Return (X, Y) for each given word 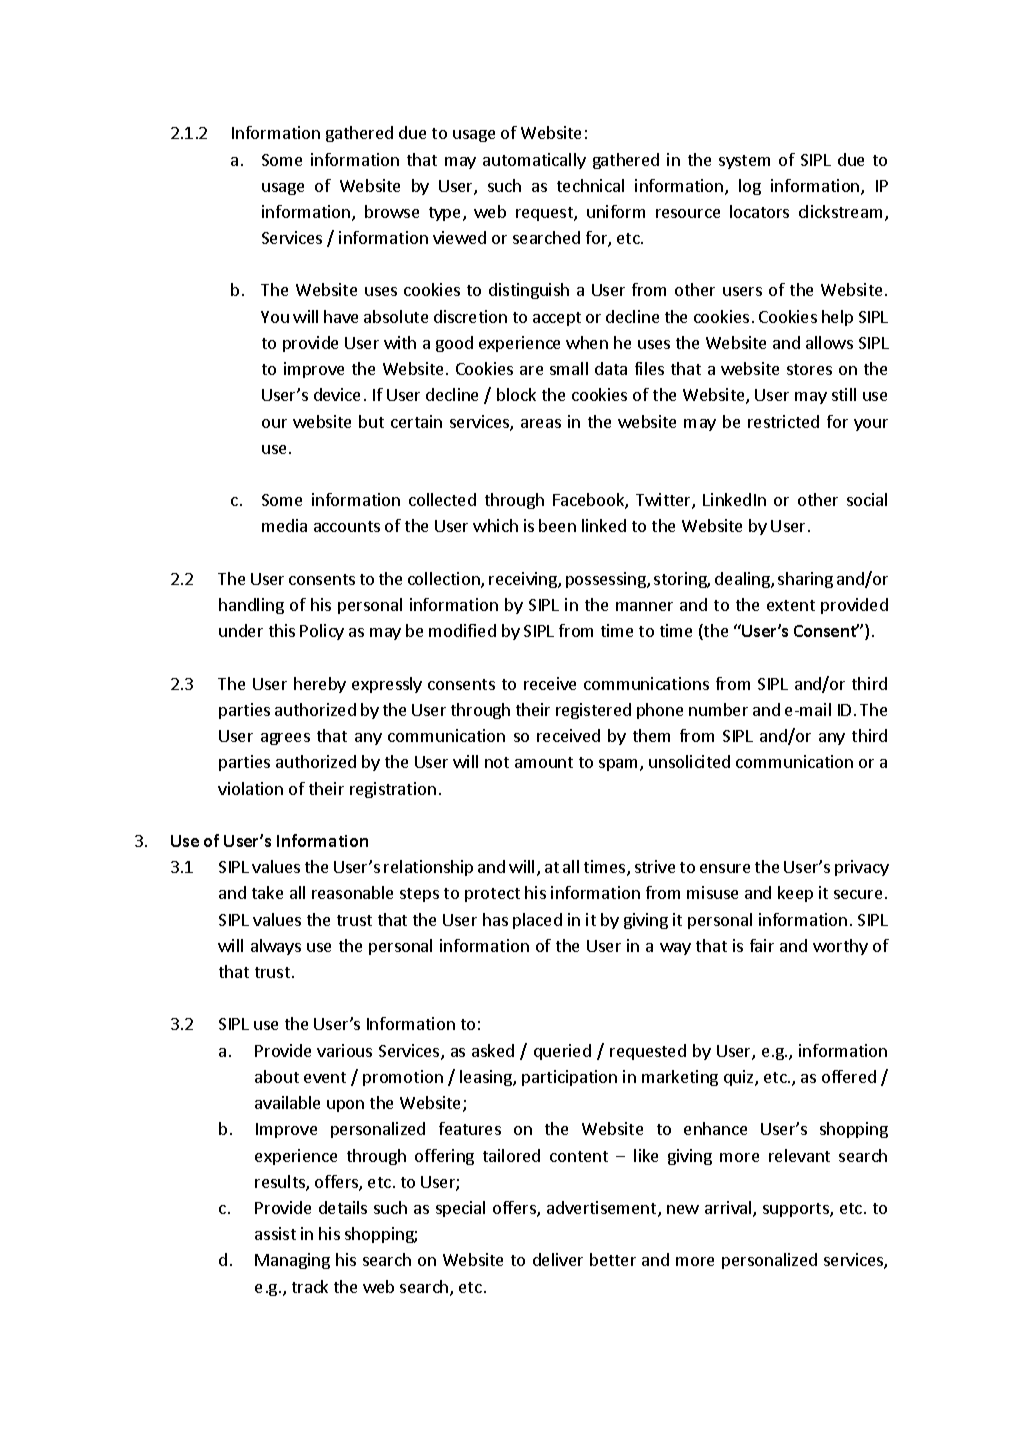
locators (759, 211)
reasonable (352, 892)
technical (590, 185)
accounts (347, 526)
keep (795, 894)
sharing (805, 580)
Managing (292, 1261)
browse (392, 211)
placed (537, 921)
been (557, 525)
